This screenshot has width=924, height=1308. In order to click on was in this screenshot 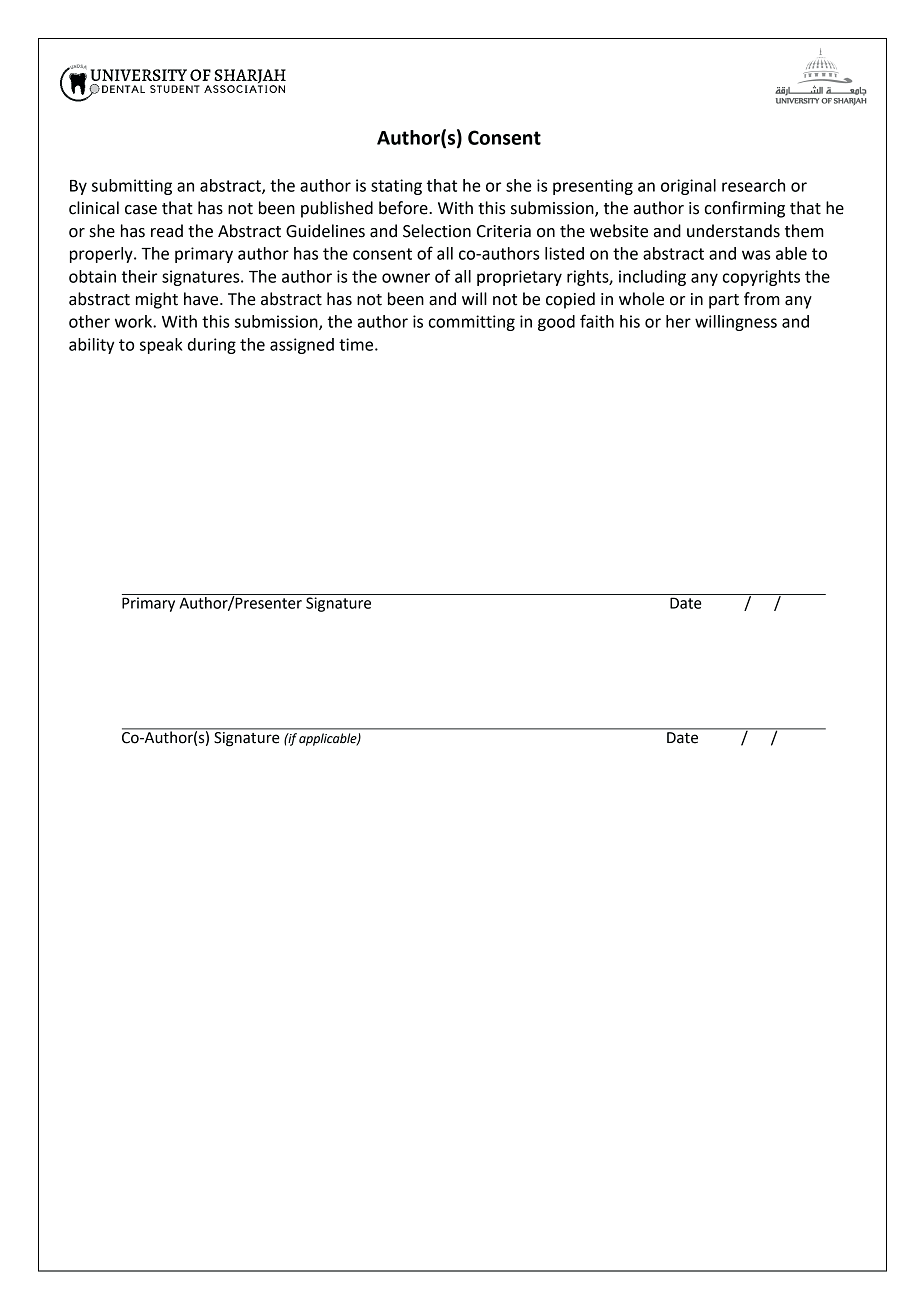, I will do `click(756, 255)`.
